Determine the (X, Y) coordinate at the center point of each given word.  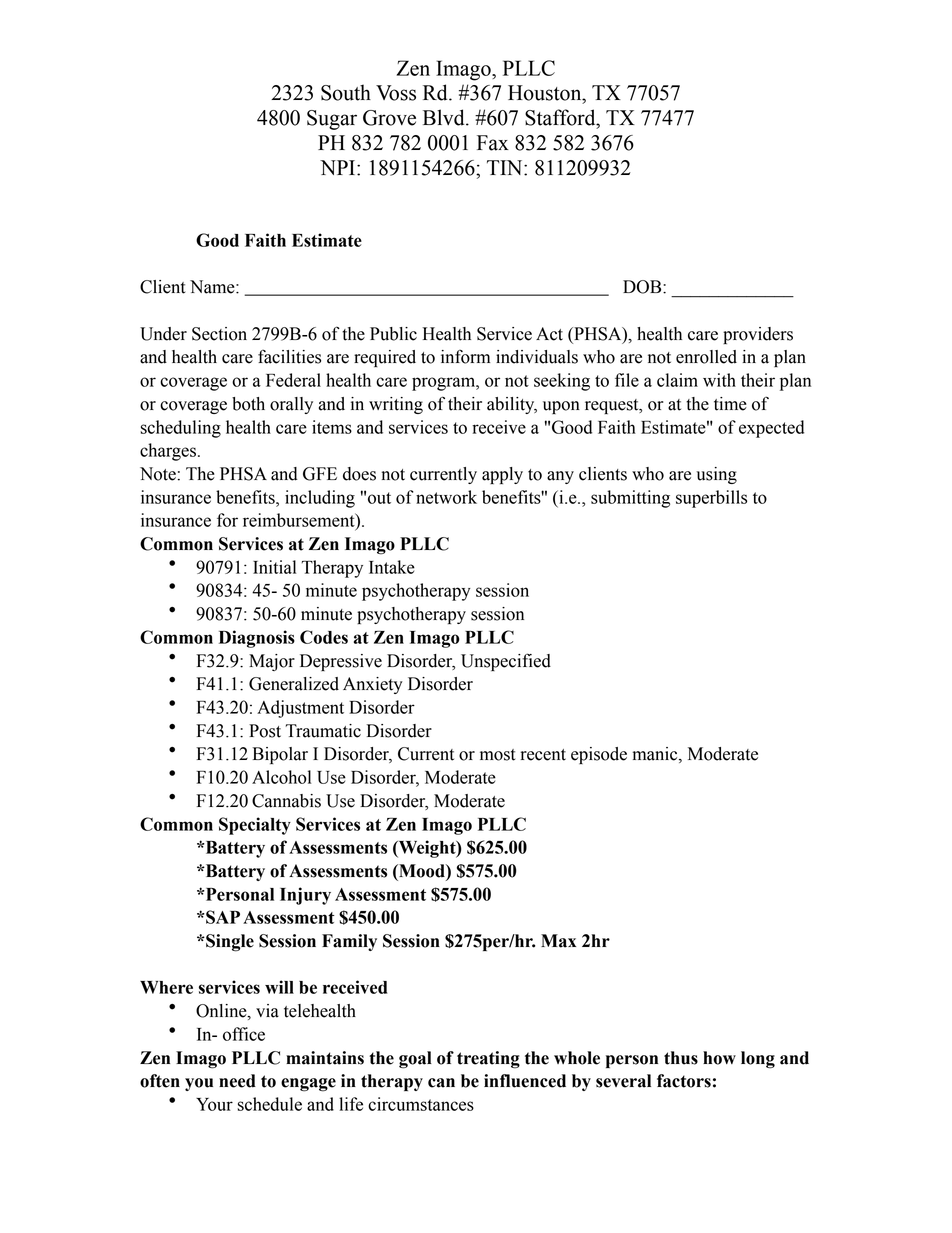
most (498, 755)
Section (219, 334)
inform (465, 357)
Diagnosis (257, 639)
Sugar (332, 120)
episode (599, 755)
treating (488, 1060)
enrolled (706, 357)
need (237, 1081)
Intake (392, 567)
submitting (630, 499)
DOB (643, 287)
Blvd (445, 117)
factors (684, 1081)
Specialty (255, 826)
